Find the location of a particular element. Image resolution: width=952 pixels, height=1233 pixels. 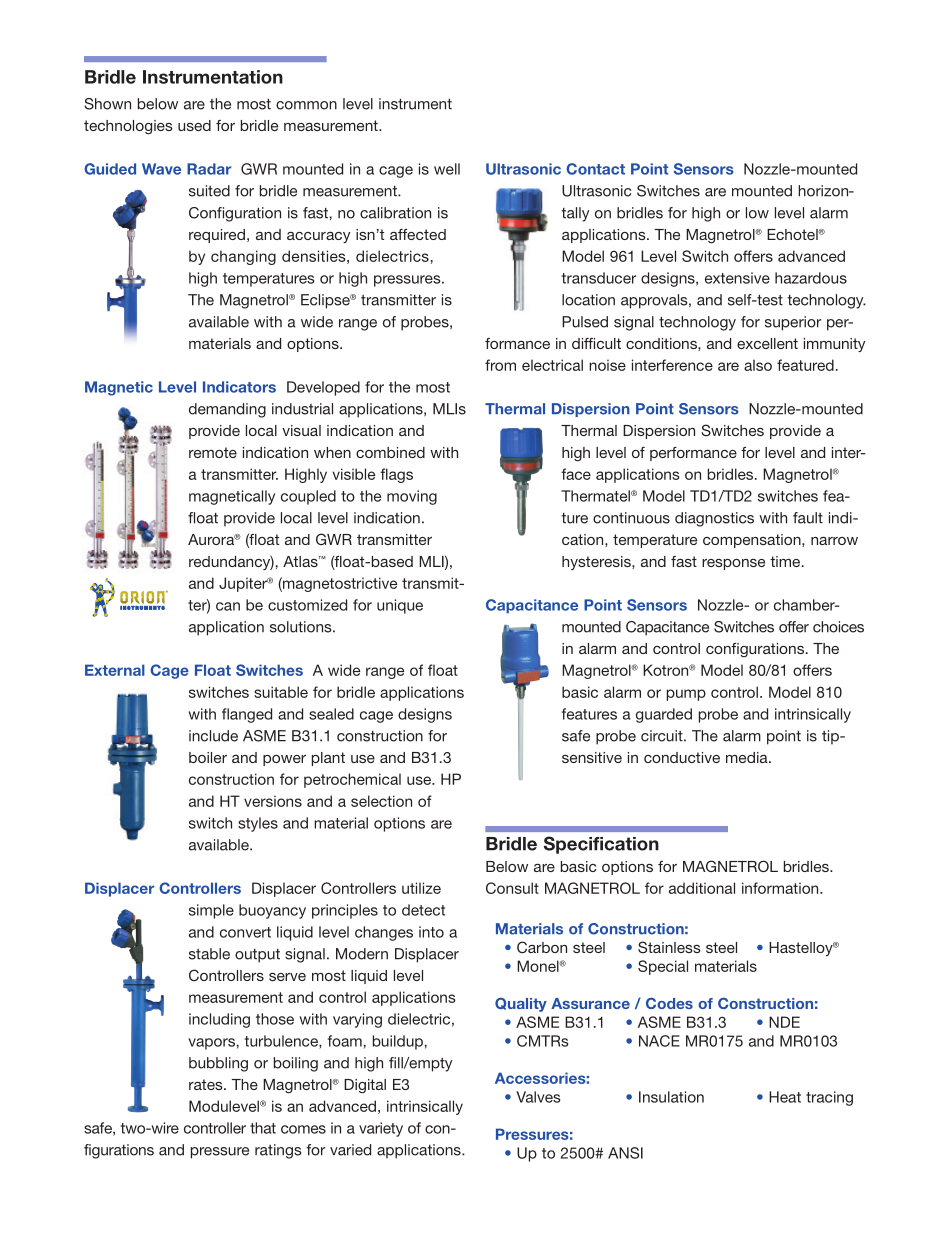

Contact is located at coordinates (595, 169).
